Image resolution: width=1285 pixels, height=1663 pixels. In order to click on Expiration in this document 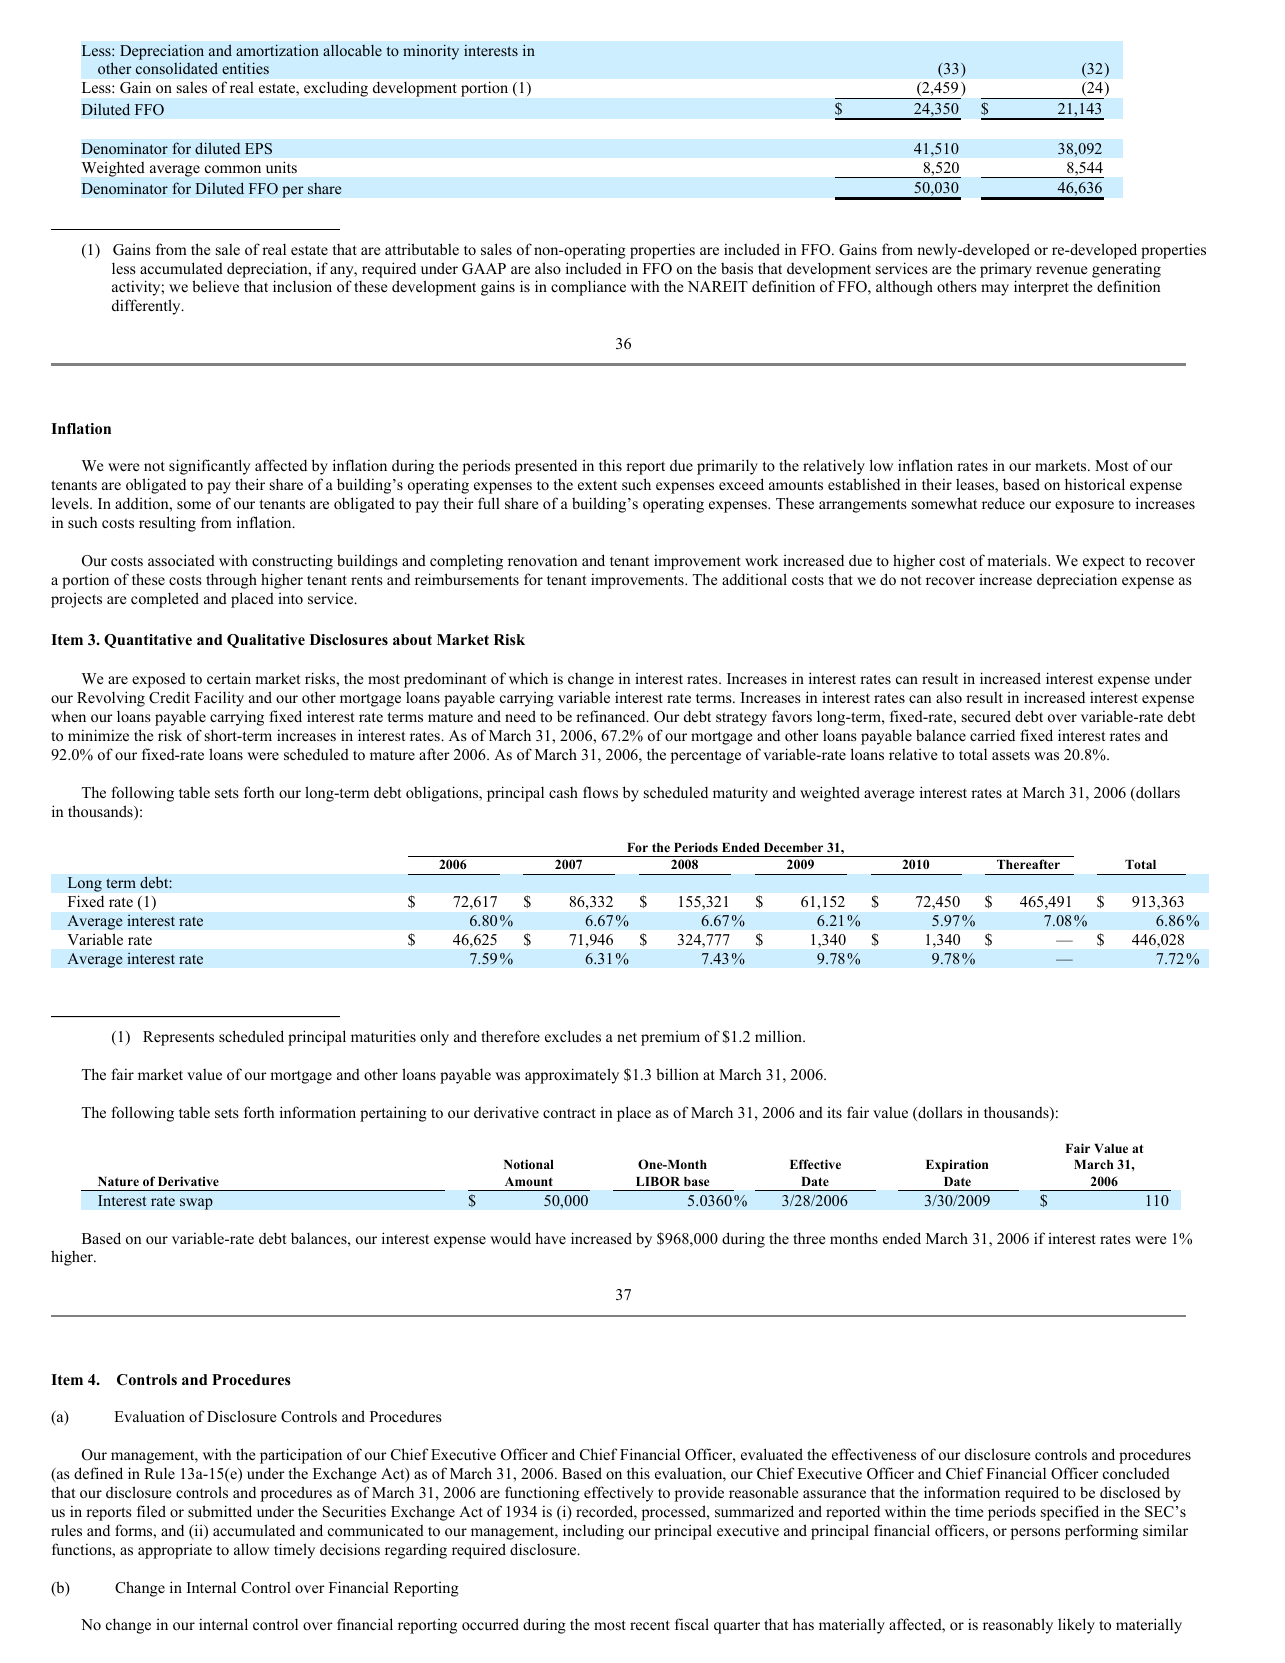, I will do `click(957, 1165)`.
